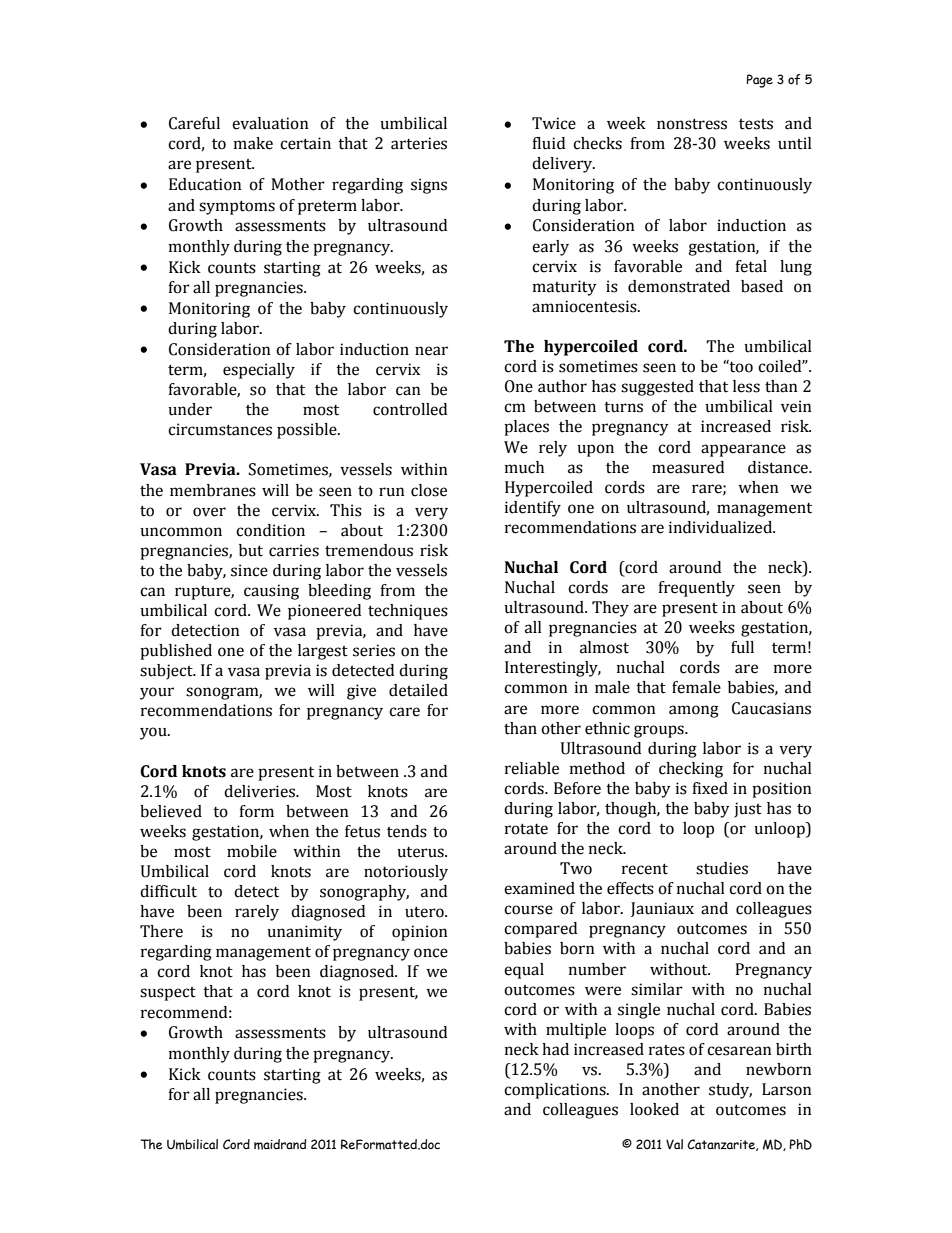 The image size is (952, 1233). Describe the element at coordinates (756, 124) in the screenshot. I see `tests` at that location.
